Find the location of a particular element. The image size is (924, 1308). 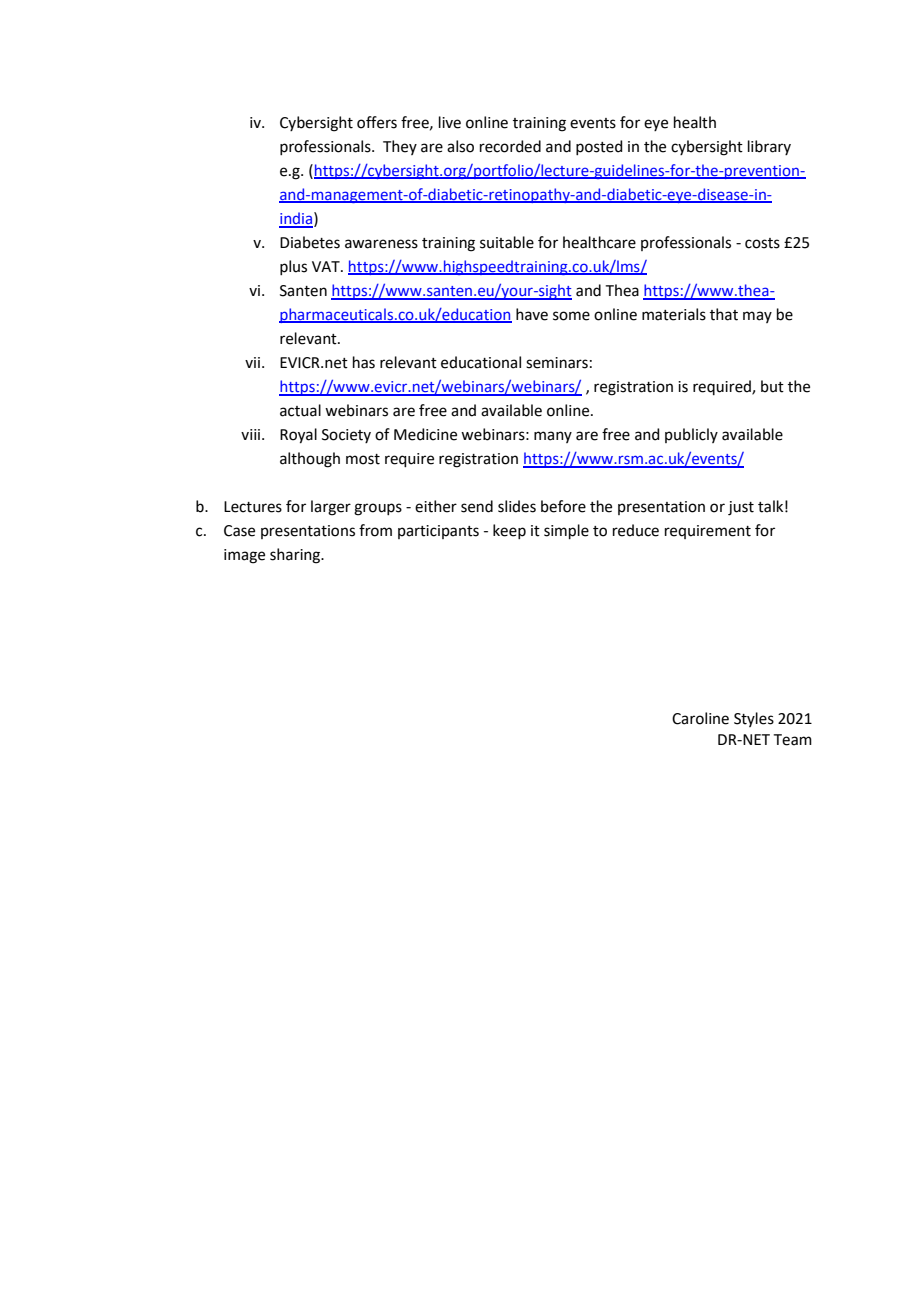

plus is located at coordinates (293, 267).
